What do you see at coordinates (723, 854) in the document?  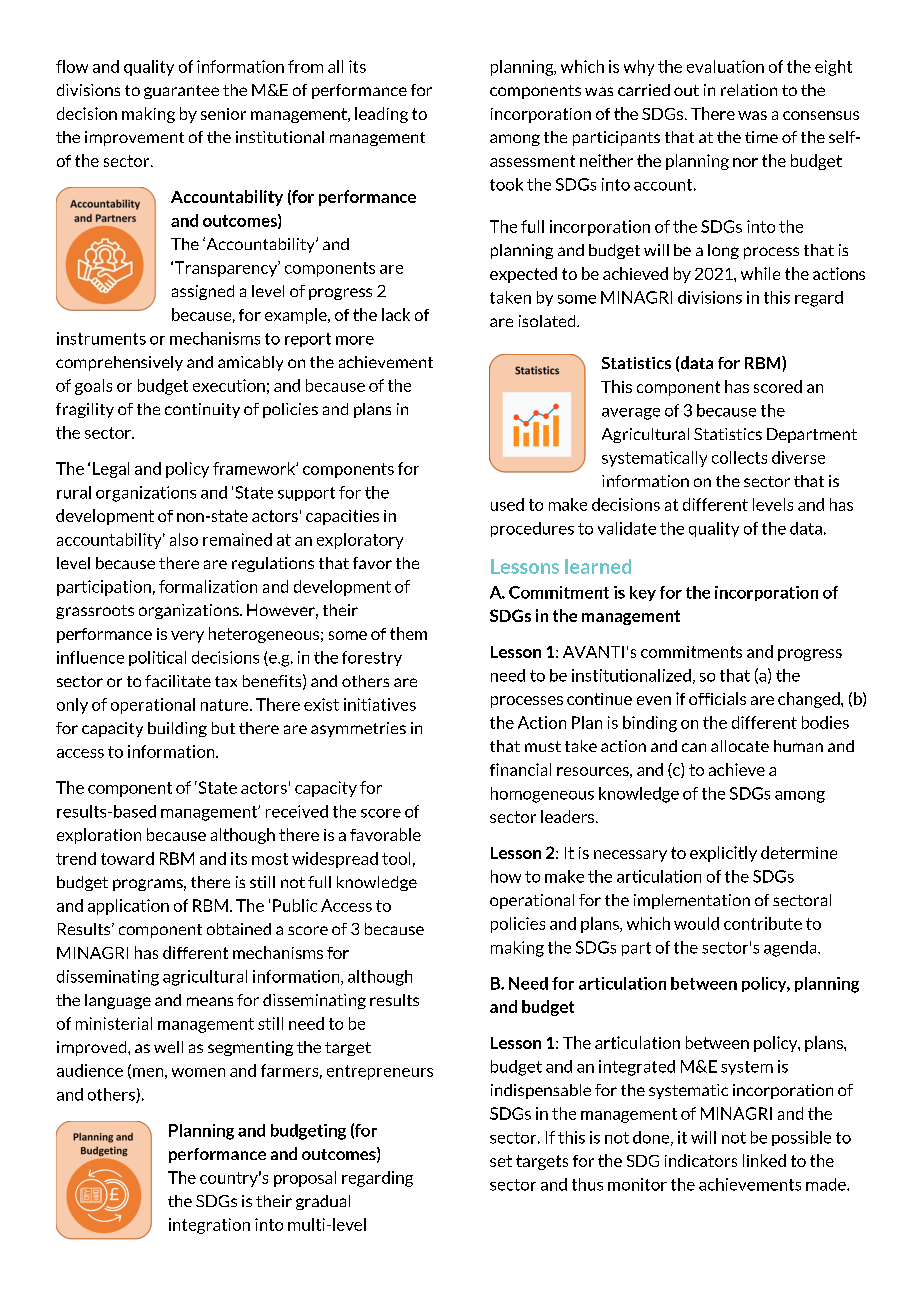 I see `explicitly` at bounding box center [723, 854].
